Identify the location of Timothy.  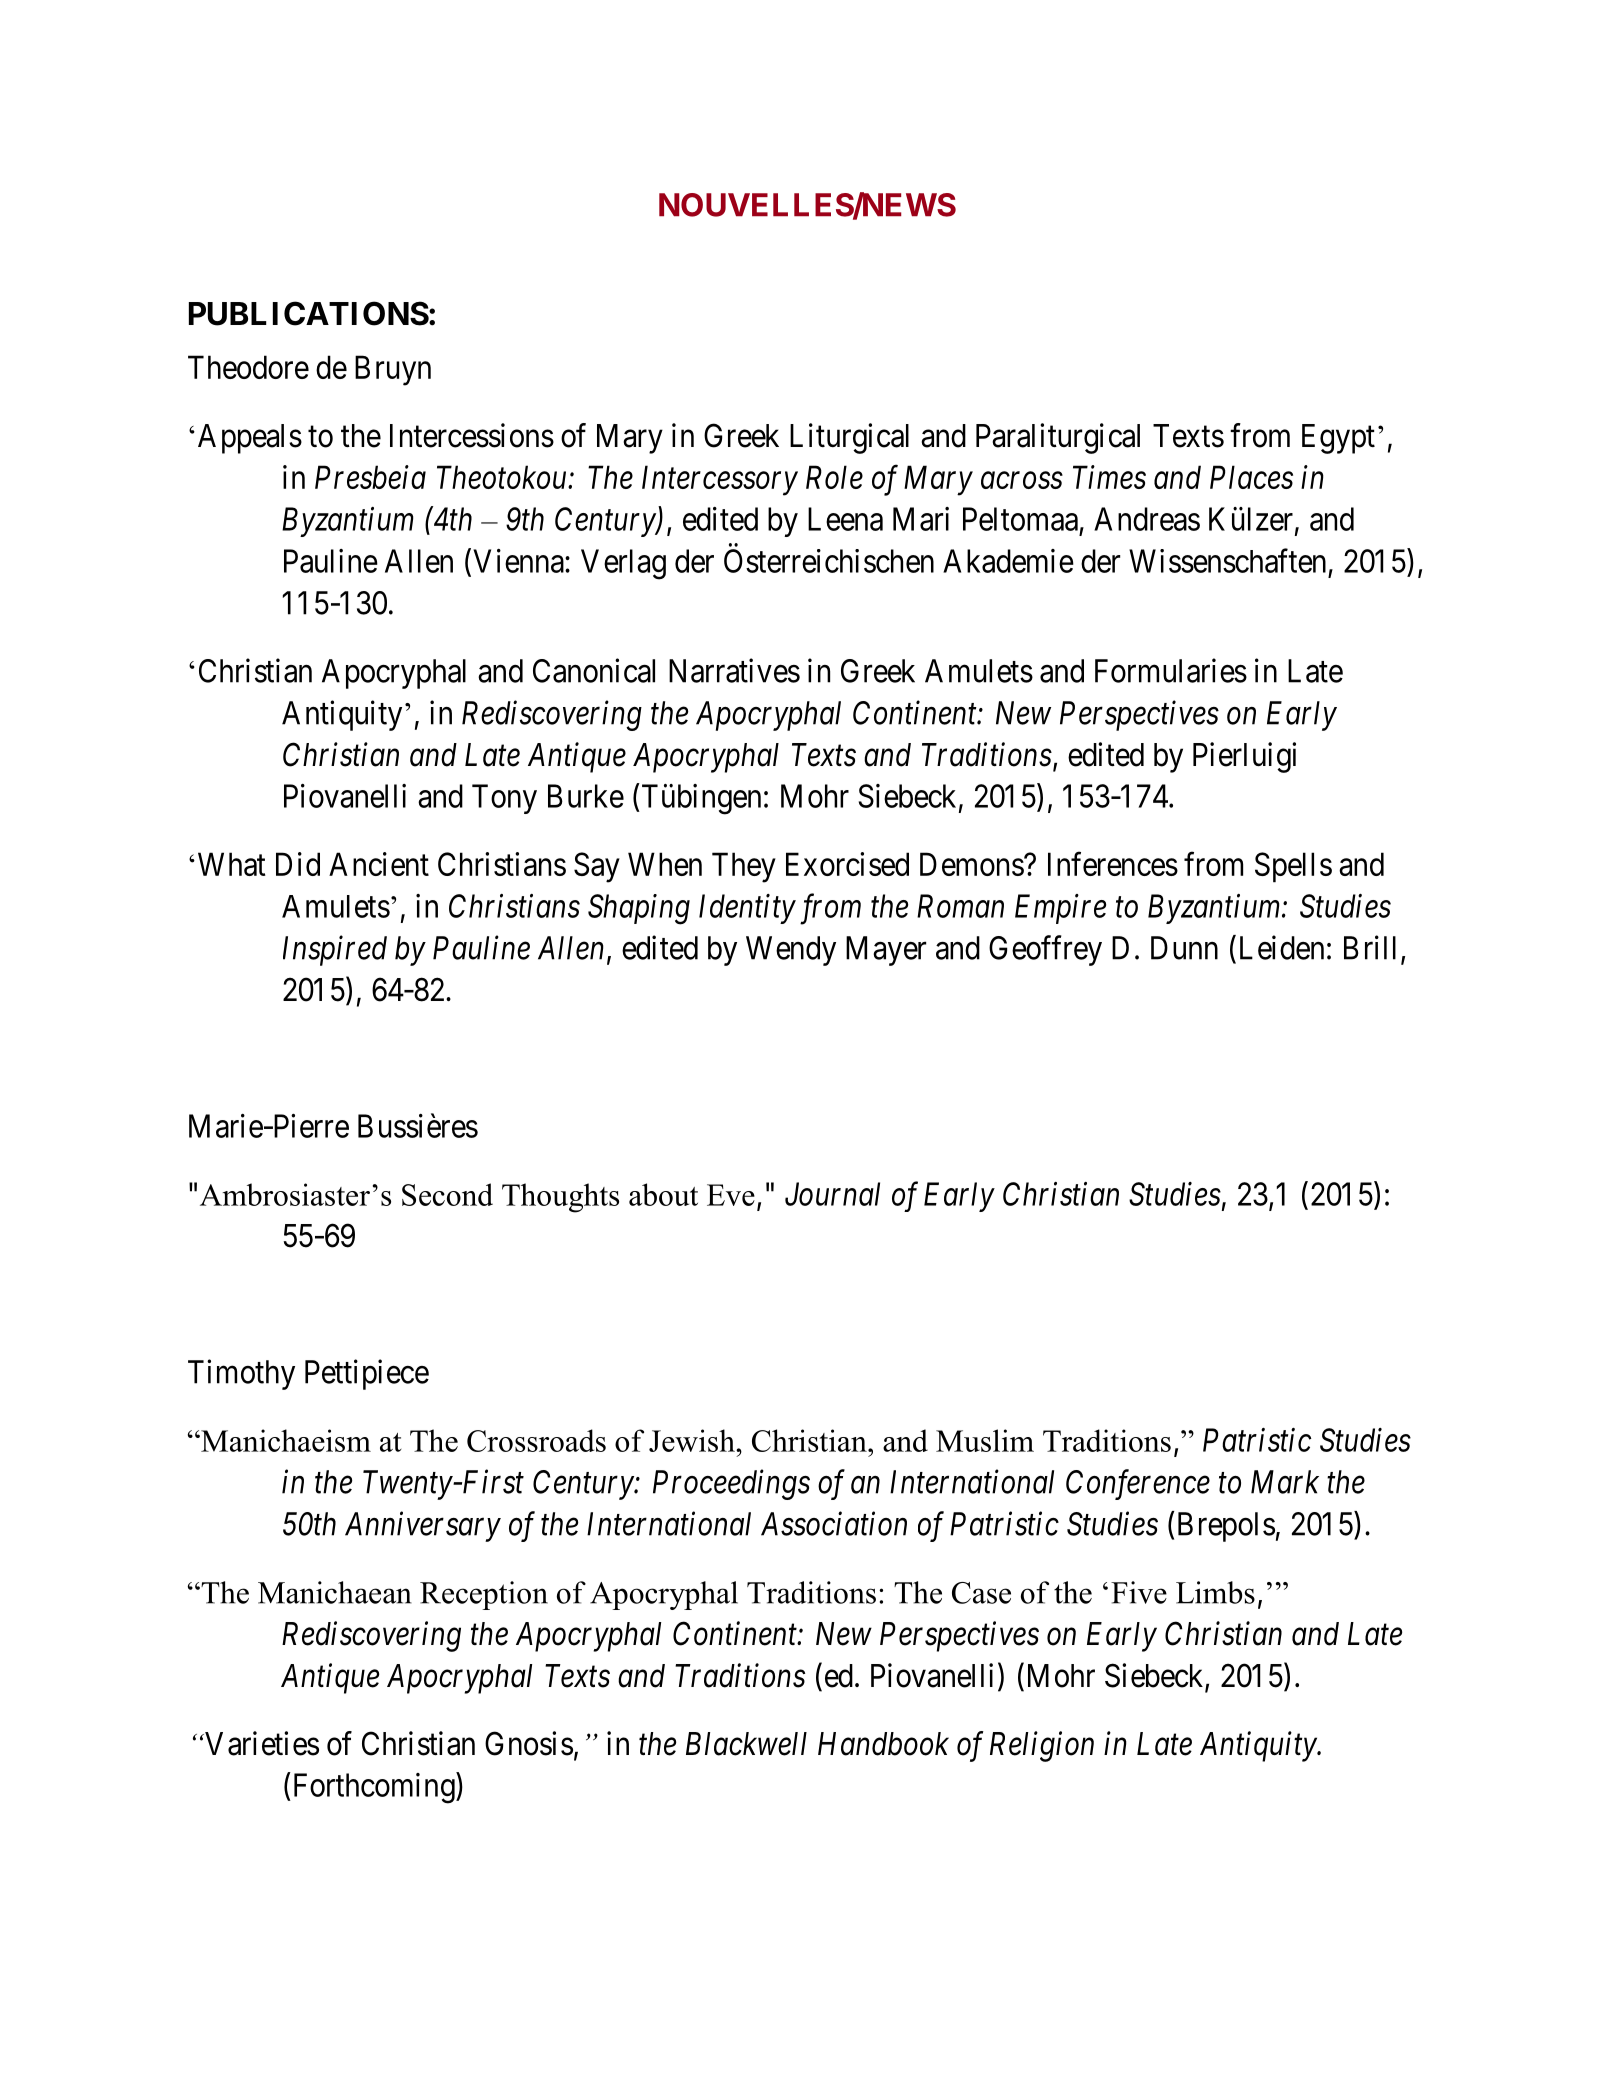
(241, 1374).
